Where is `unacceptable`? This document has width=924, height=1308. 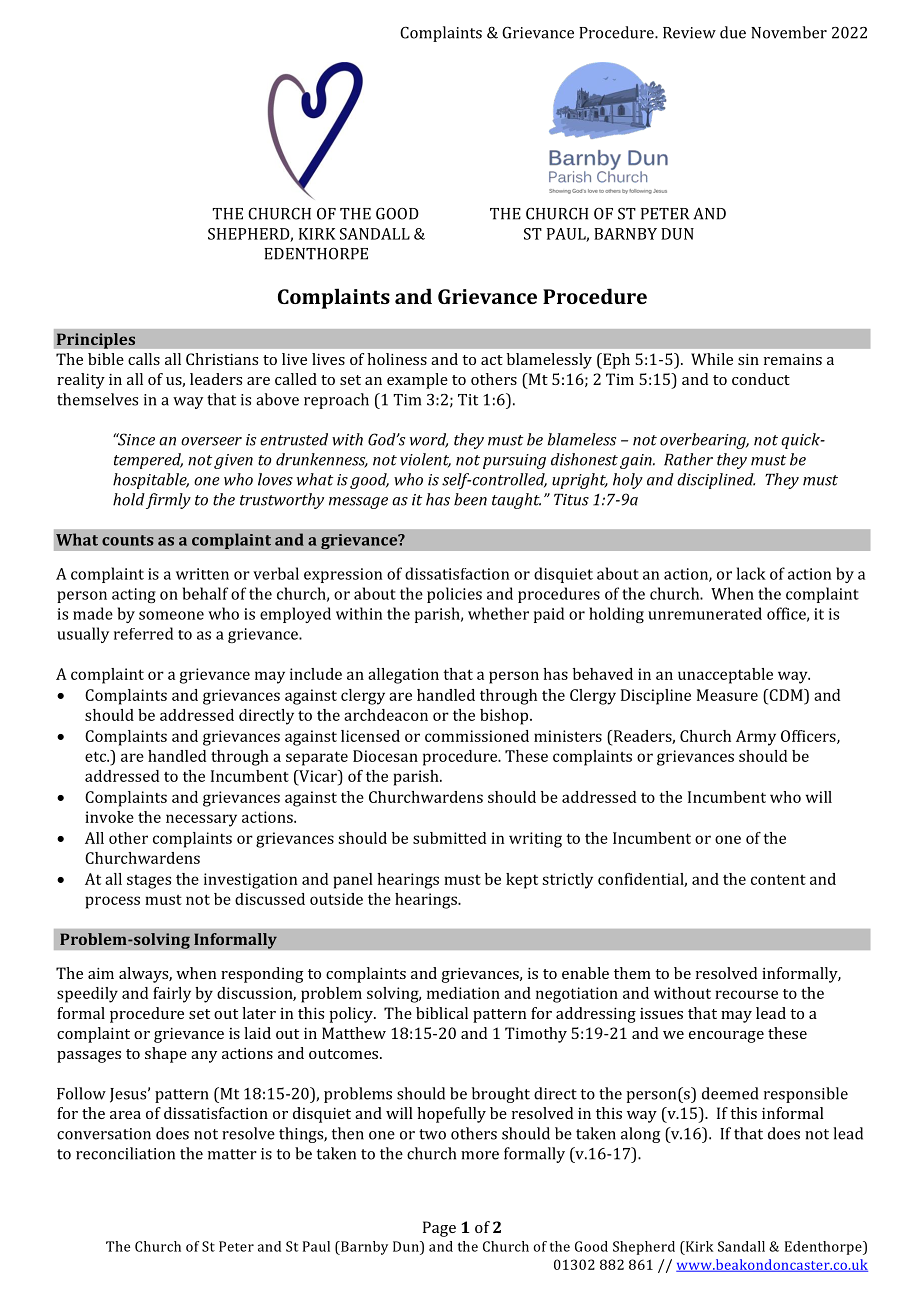
unacceptable is located at coordinates (725, 676).
